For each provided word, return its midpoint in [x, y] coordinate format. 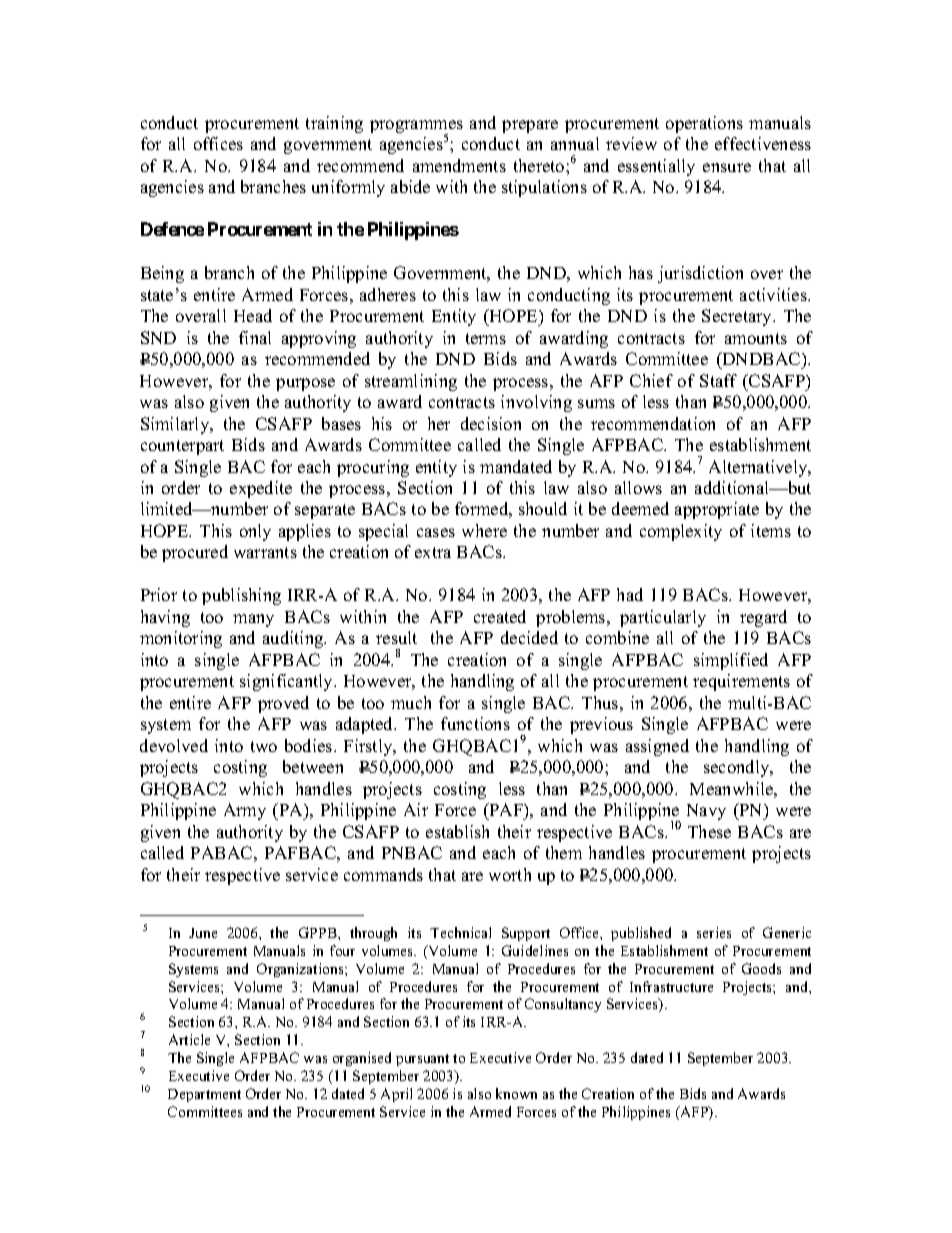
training [334, 124]
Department [204, 1095]
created [500, 616]
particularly [663, 618]
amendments [459, 165]
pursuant [422, 1060]
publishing [241, 596]
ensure [727, 167]
